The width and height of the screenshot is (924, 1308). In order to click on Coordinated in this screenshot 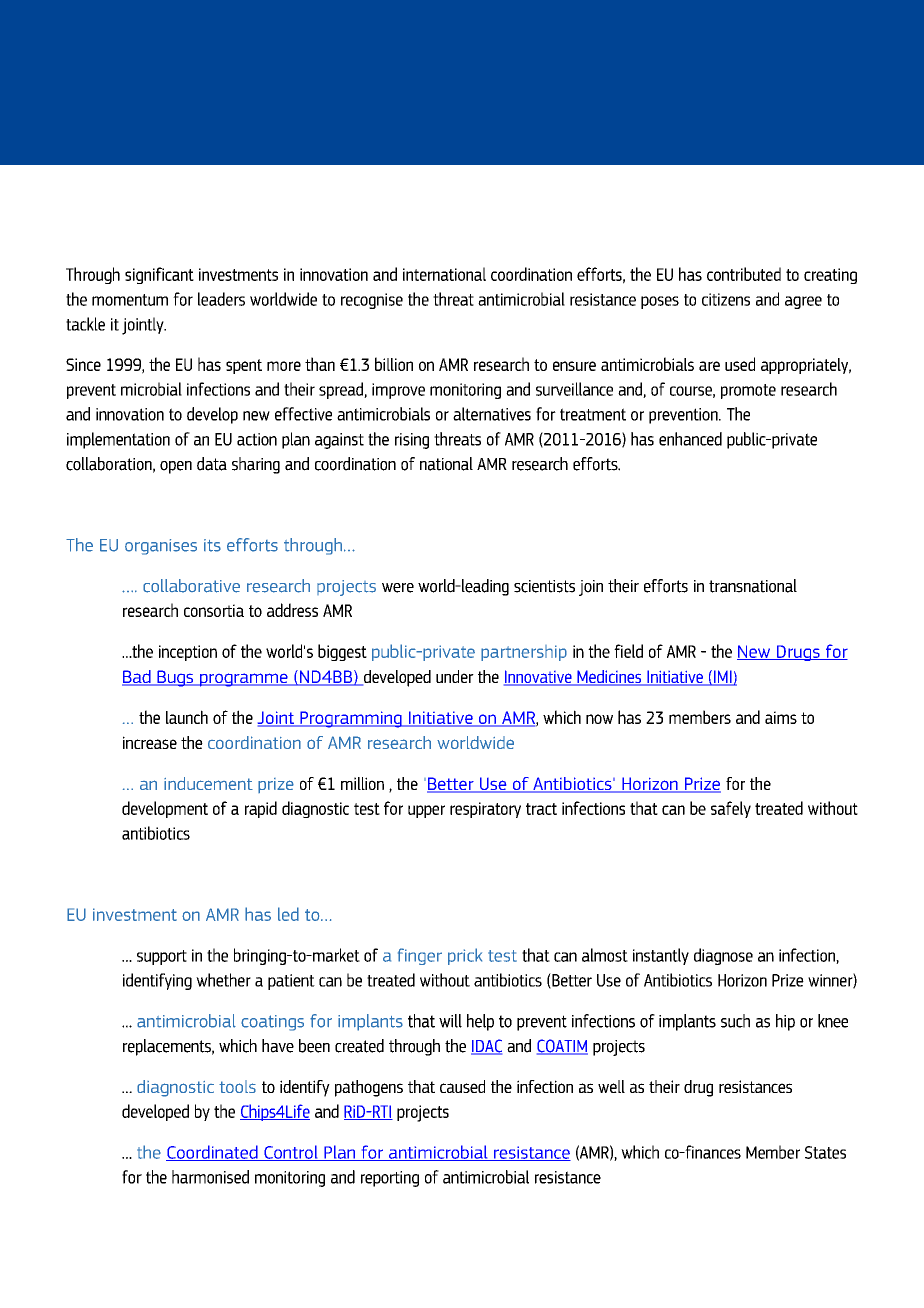, I will do `click(213, 1153)`.
